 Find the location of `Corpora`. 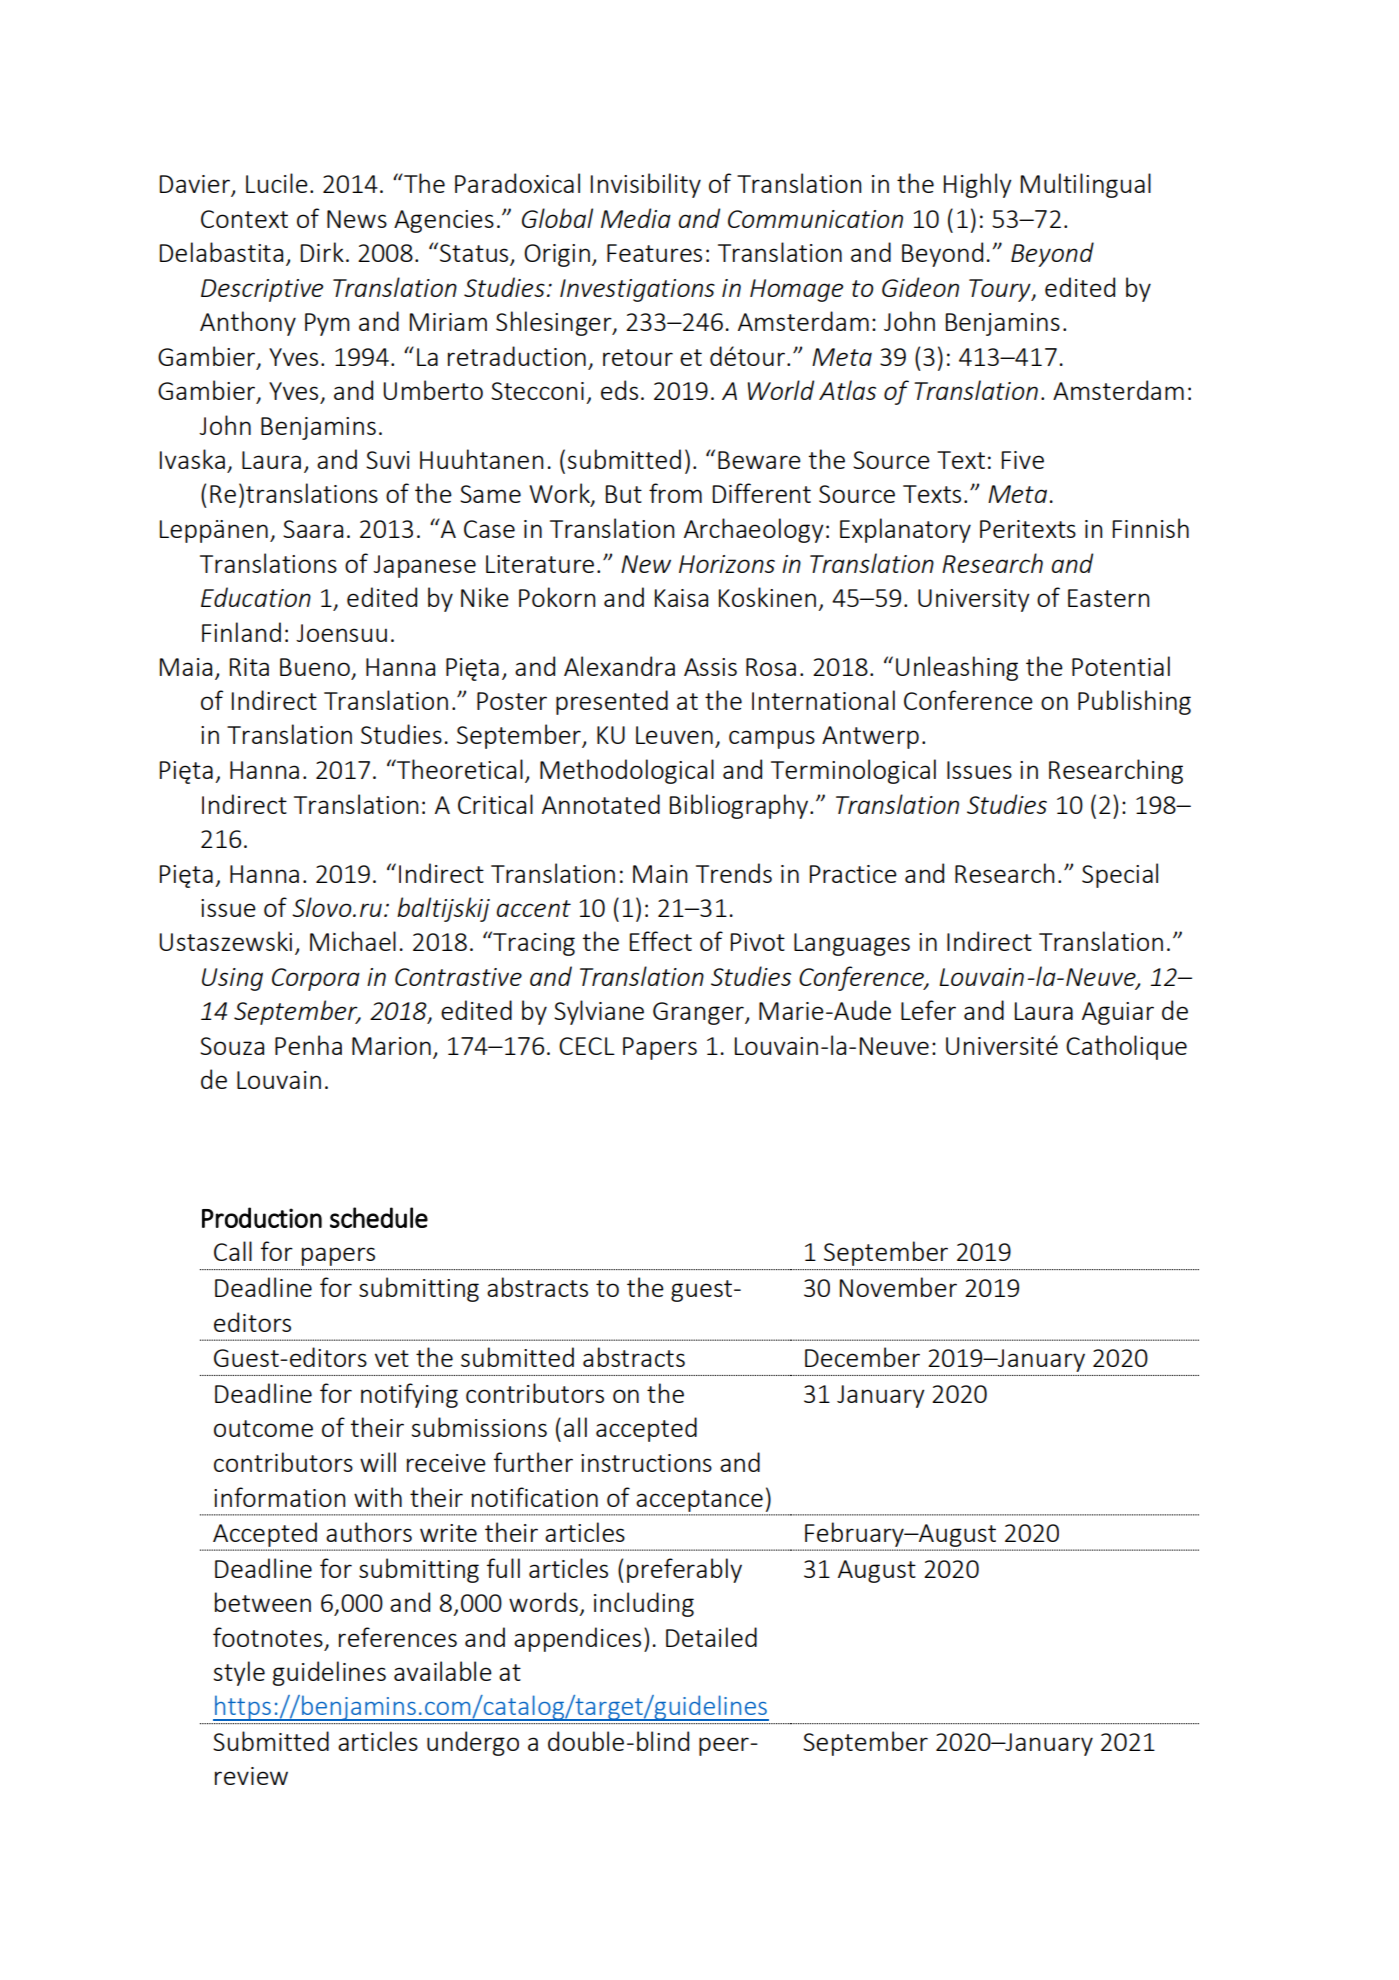

Corpora is located at coordinates (316, 979).
